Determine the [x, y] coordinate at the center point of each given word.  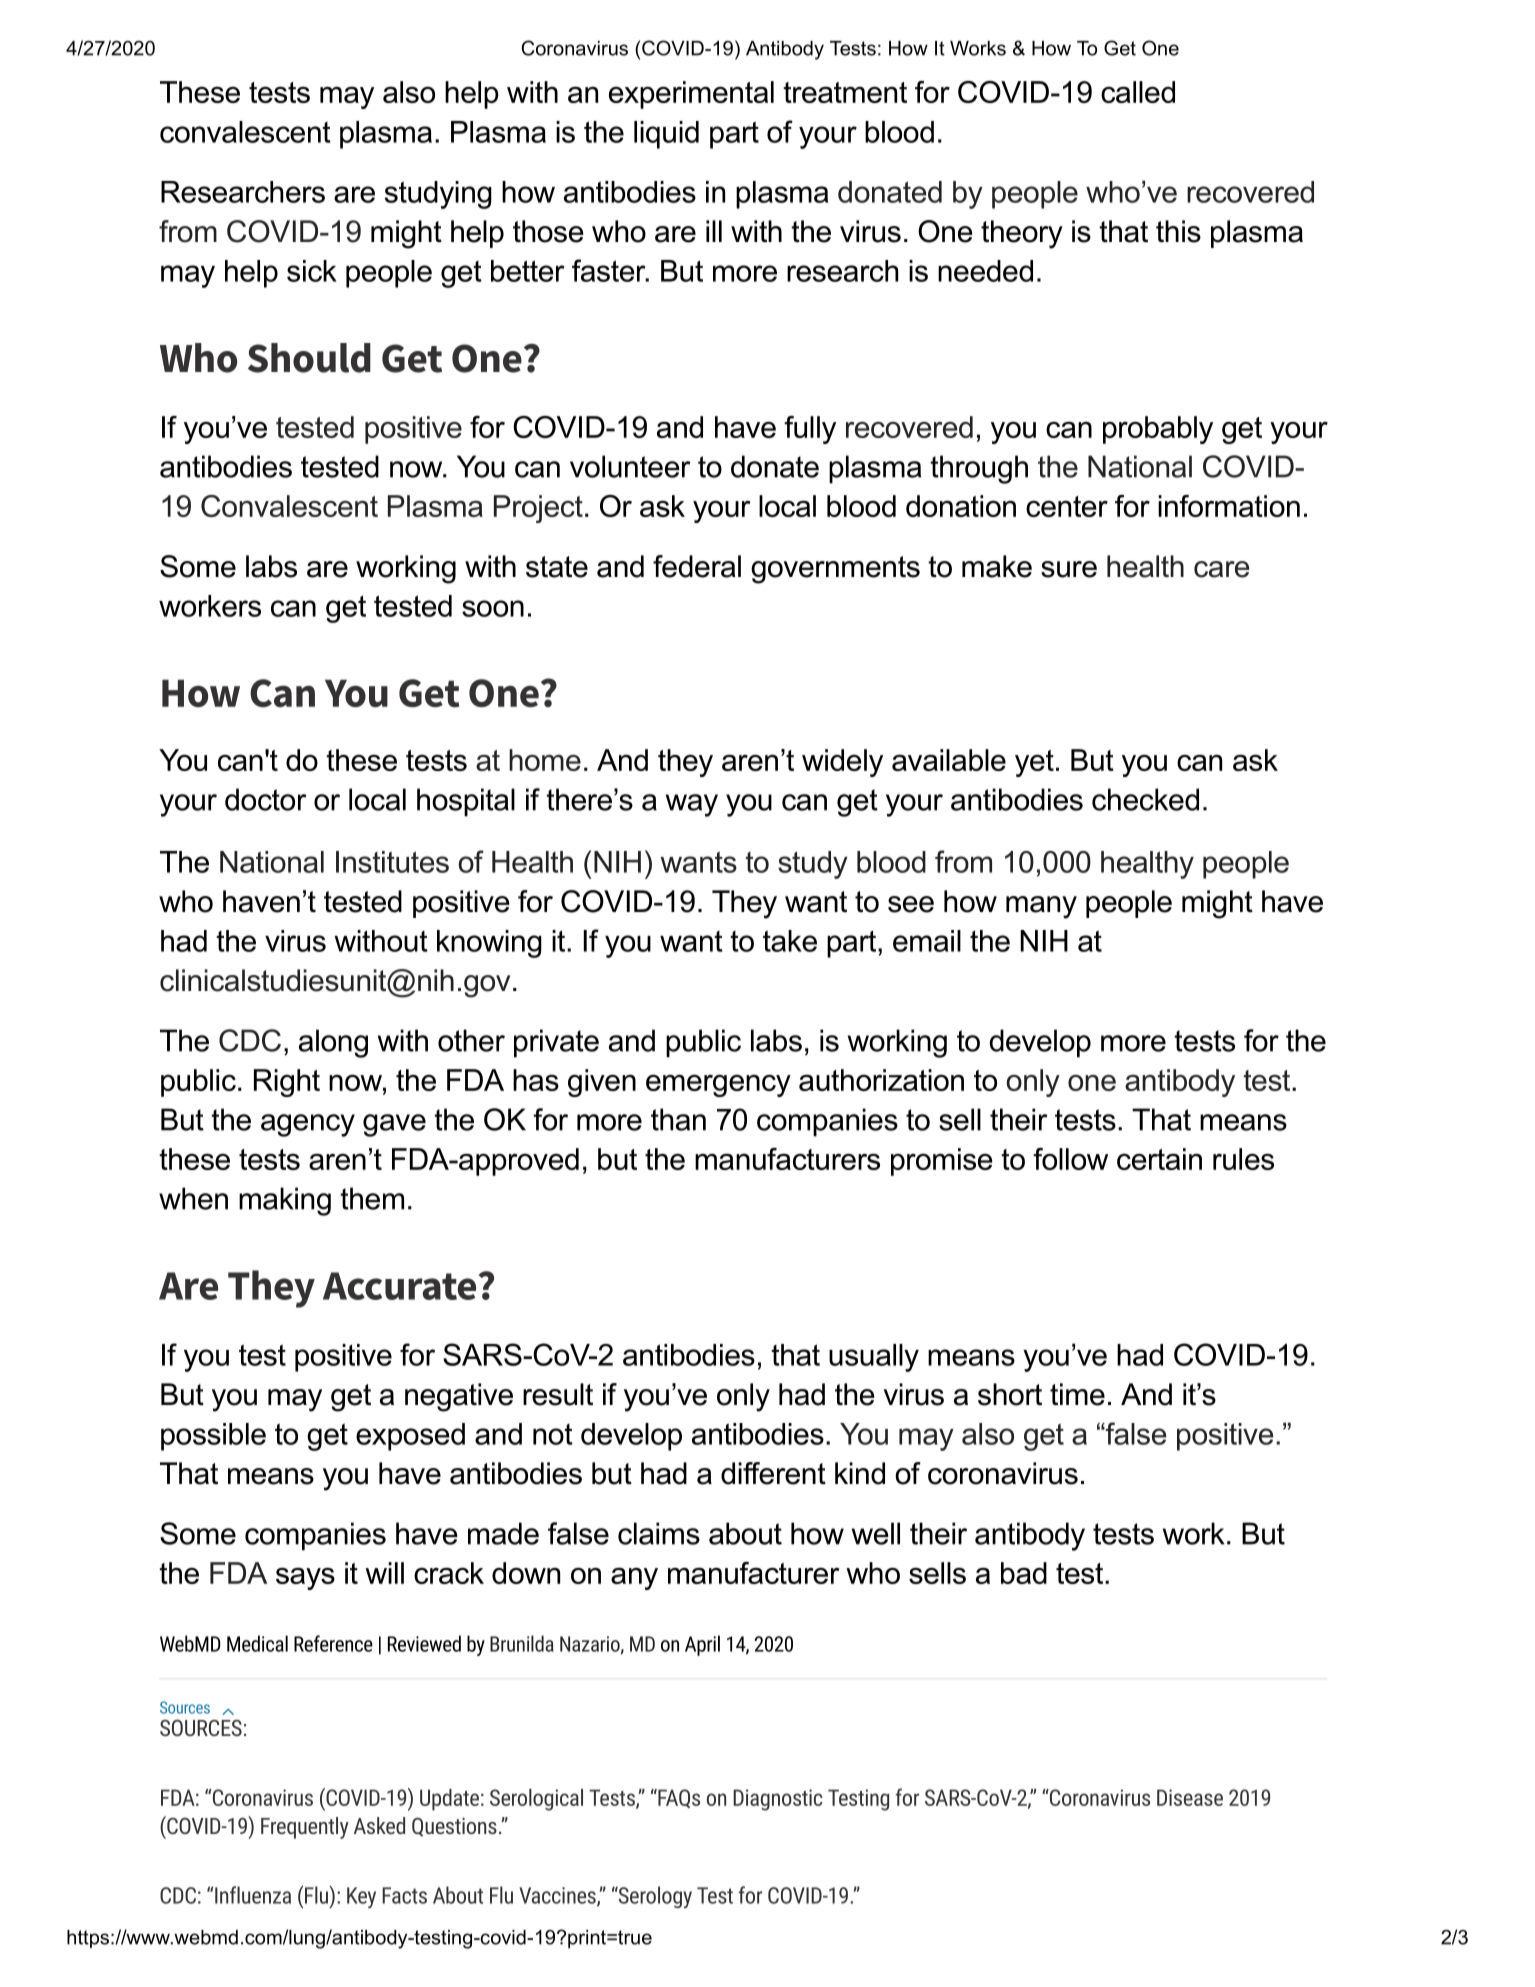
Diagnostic [778, 1800]
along [333, 1043]
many [1041, 907]
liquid [666, 135]
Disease [1190, 1797]
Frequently [305, 1828]
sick [312, 271]
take [790, 941]
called [1138, 92]
